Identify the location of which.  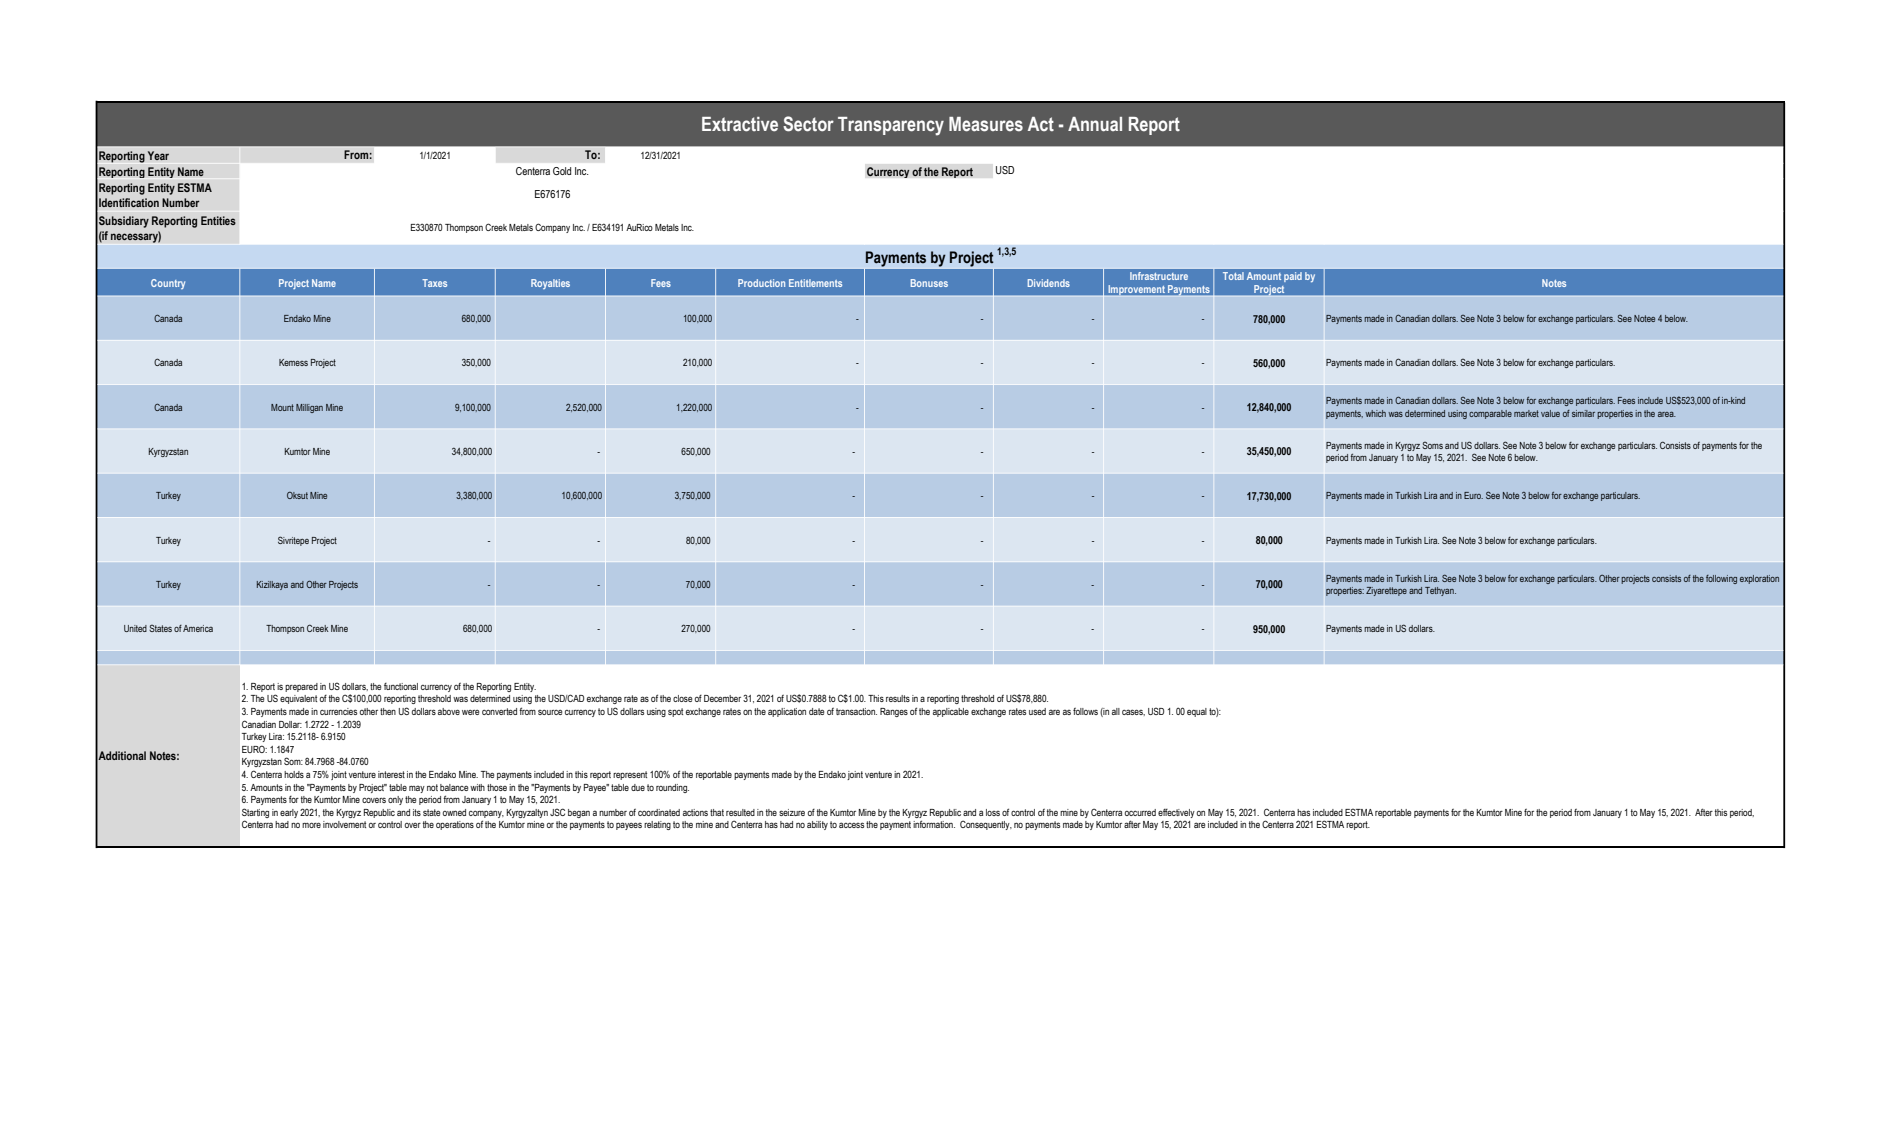
(1375, 413).
